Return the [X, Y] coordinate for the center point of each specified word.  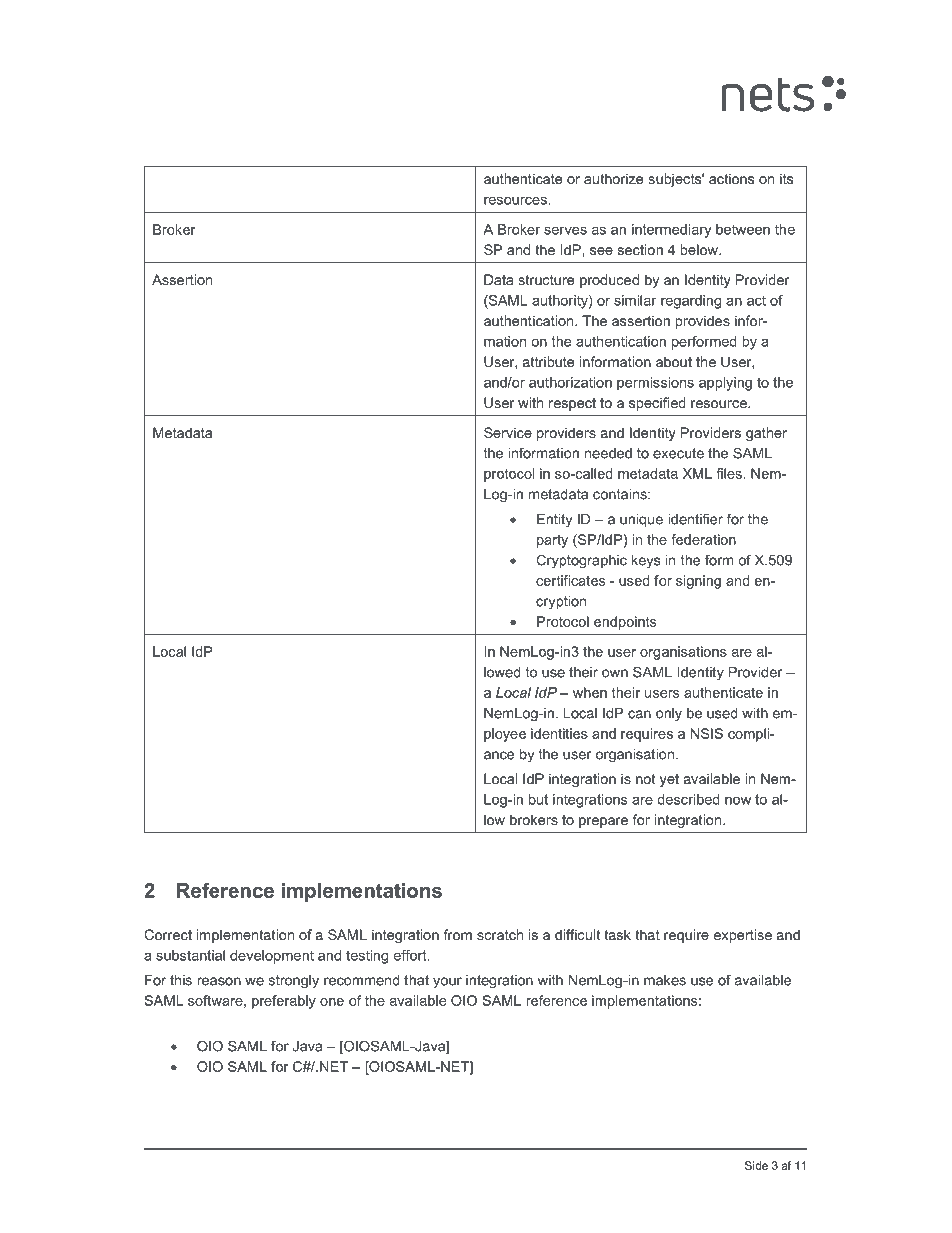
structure [546, 280]
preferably [284, 1002]
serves [565, 230]
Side [756, 1165]
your [447, 983]
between [743, 229]
